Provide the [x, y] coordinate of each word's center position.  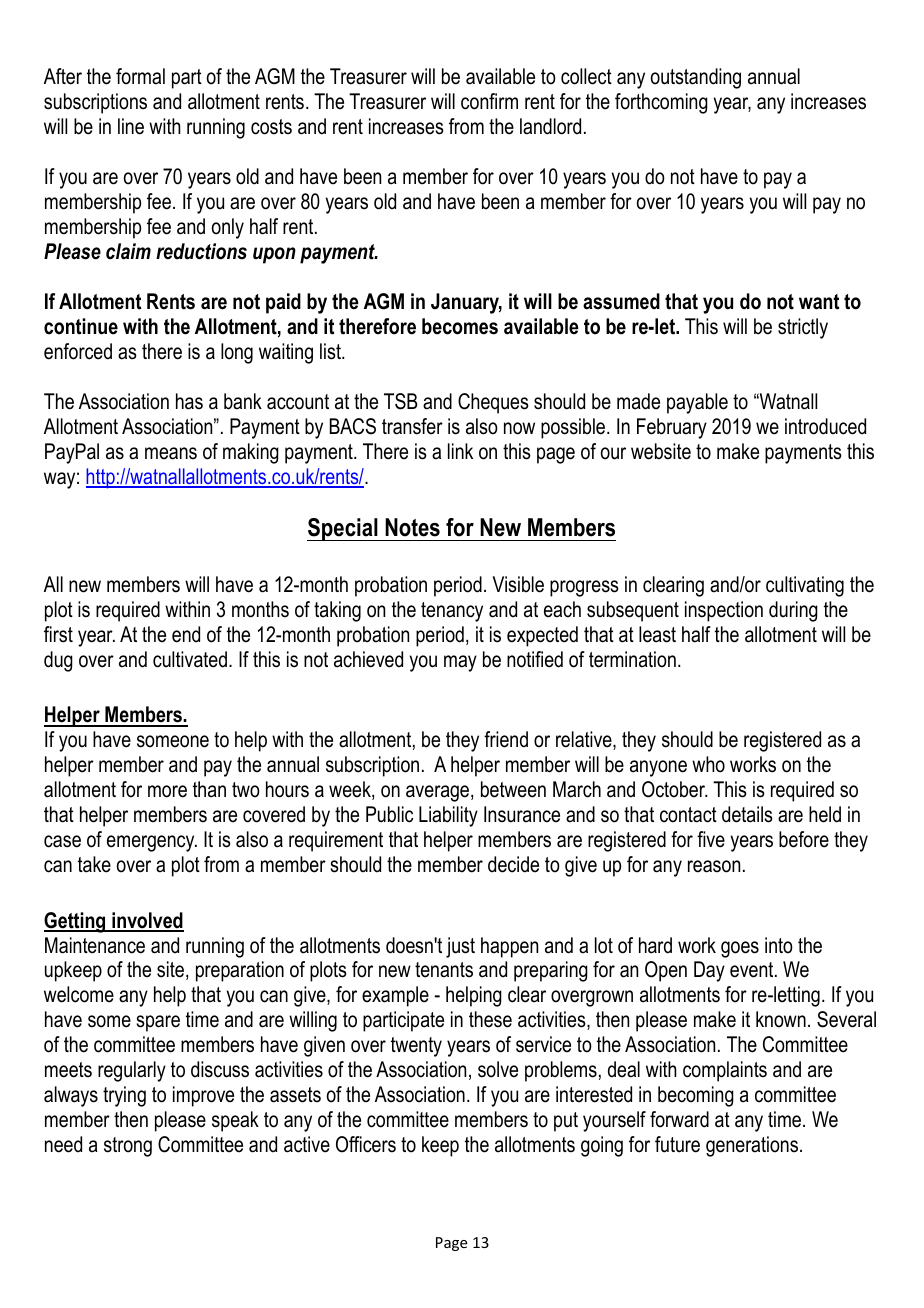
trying [124, 1096]
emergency [152, 843]
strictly [803, 328]
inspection [724, 611]
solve [498, 1069]
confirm [489, 101]
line [131, 126]
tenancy [452, 612]
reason [714, 866]
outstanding [696, 78]
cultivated [190, 659]
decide [513, 864]
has [189, 401]
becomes [460, 326]
